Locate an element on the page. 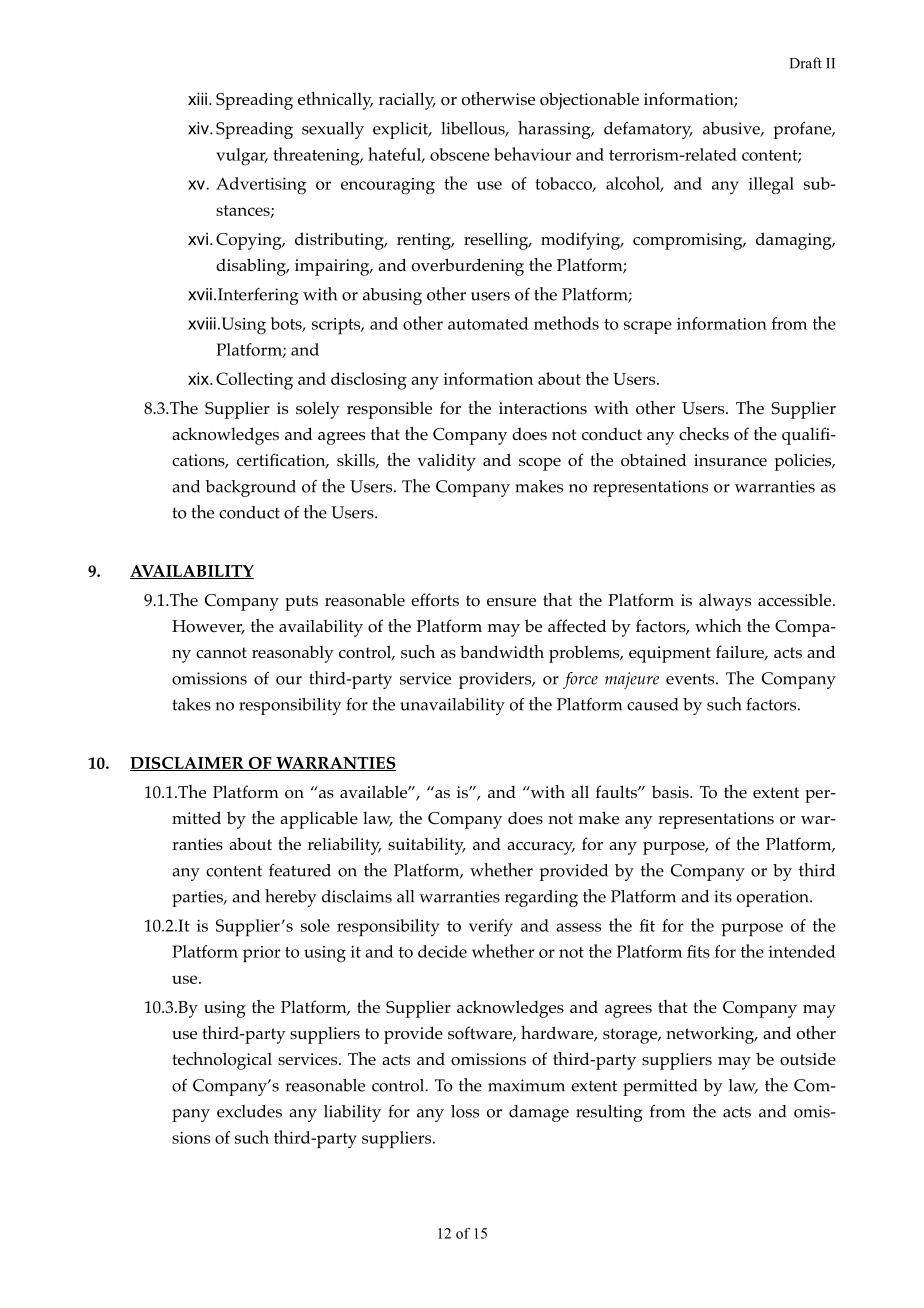 This image has width=924, height=1308. checks is located at coordinates (704, 433).
